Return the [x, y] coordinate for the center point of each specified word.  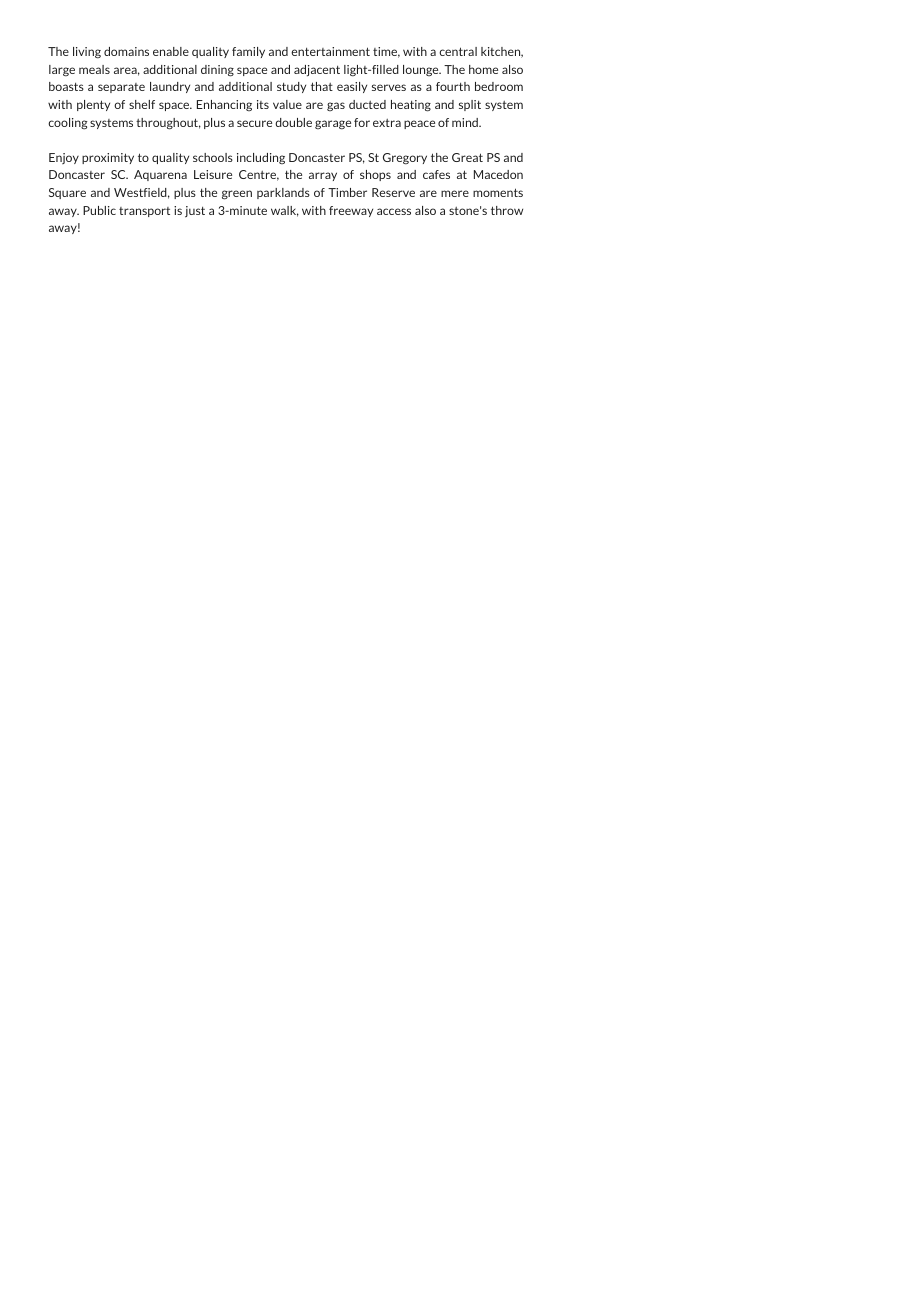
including [261, 158]
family [248, 52]
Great [467, 157]
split [470, 105]
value [287, 104]
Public [99, 210]
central [458, 51]
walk [285, 211]
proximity [108, 158]
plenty [93, 105]
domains [126, 51]
